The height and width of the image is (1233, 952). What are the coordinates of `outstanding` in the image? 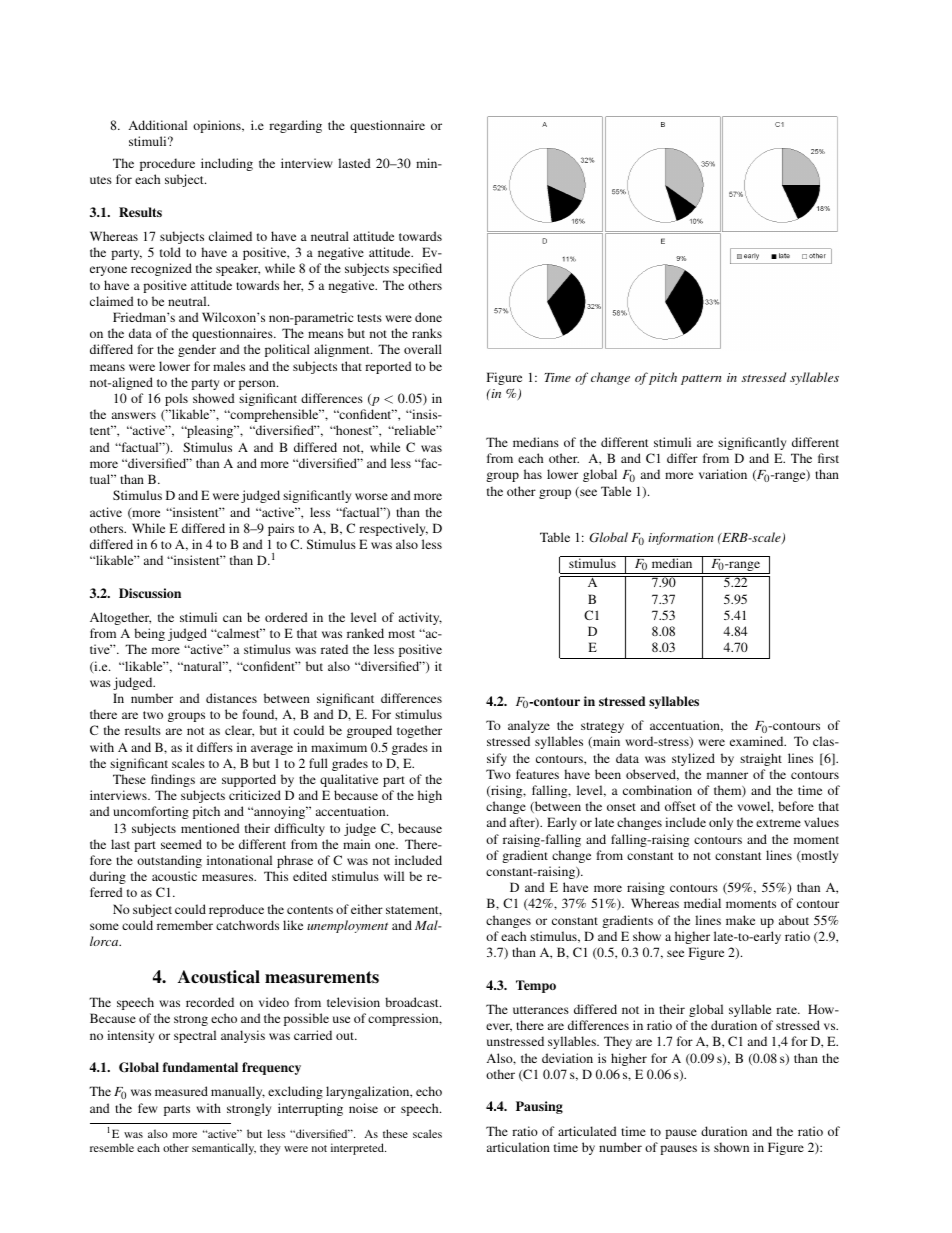 It's located at (169, 861).
